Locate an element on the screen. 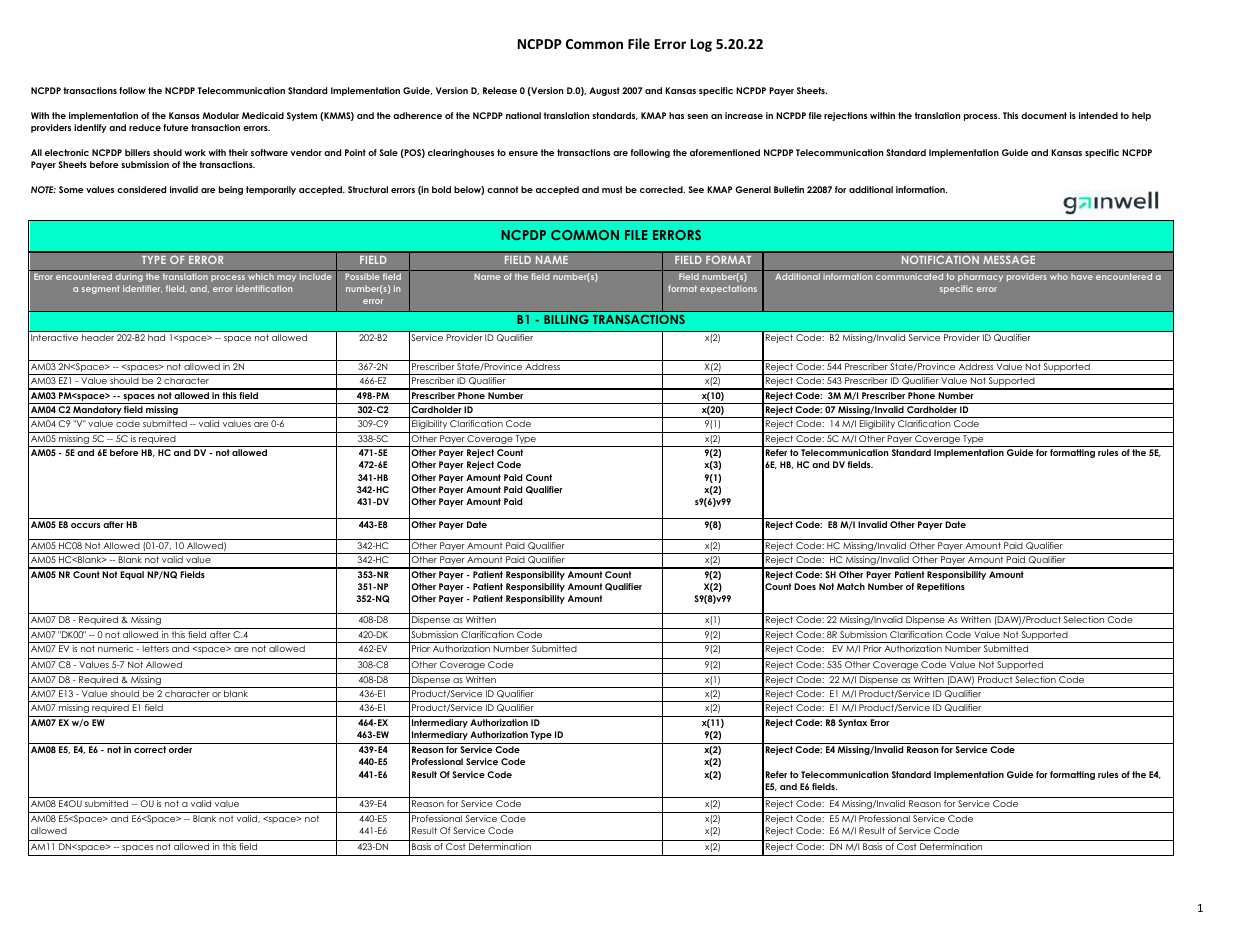 The width and height of the screenshot is (1233, 952). Mandatory is located at coordinates (97, 412).
